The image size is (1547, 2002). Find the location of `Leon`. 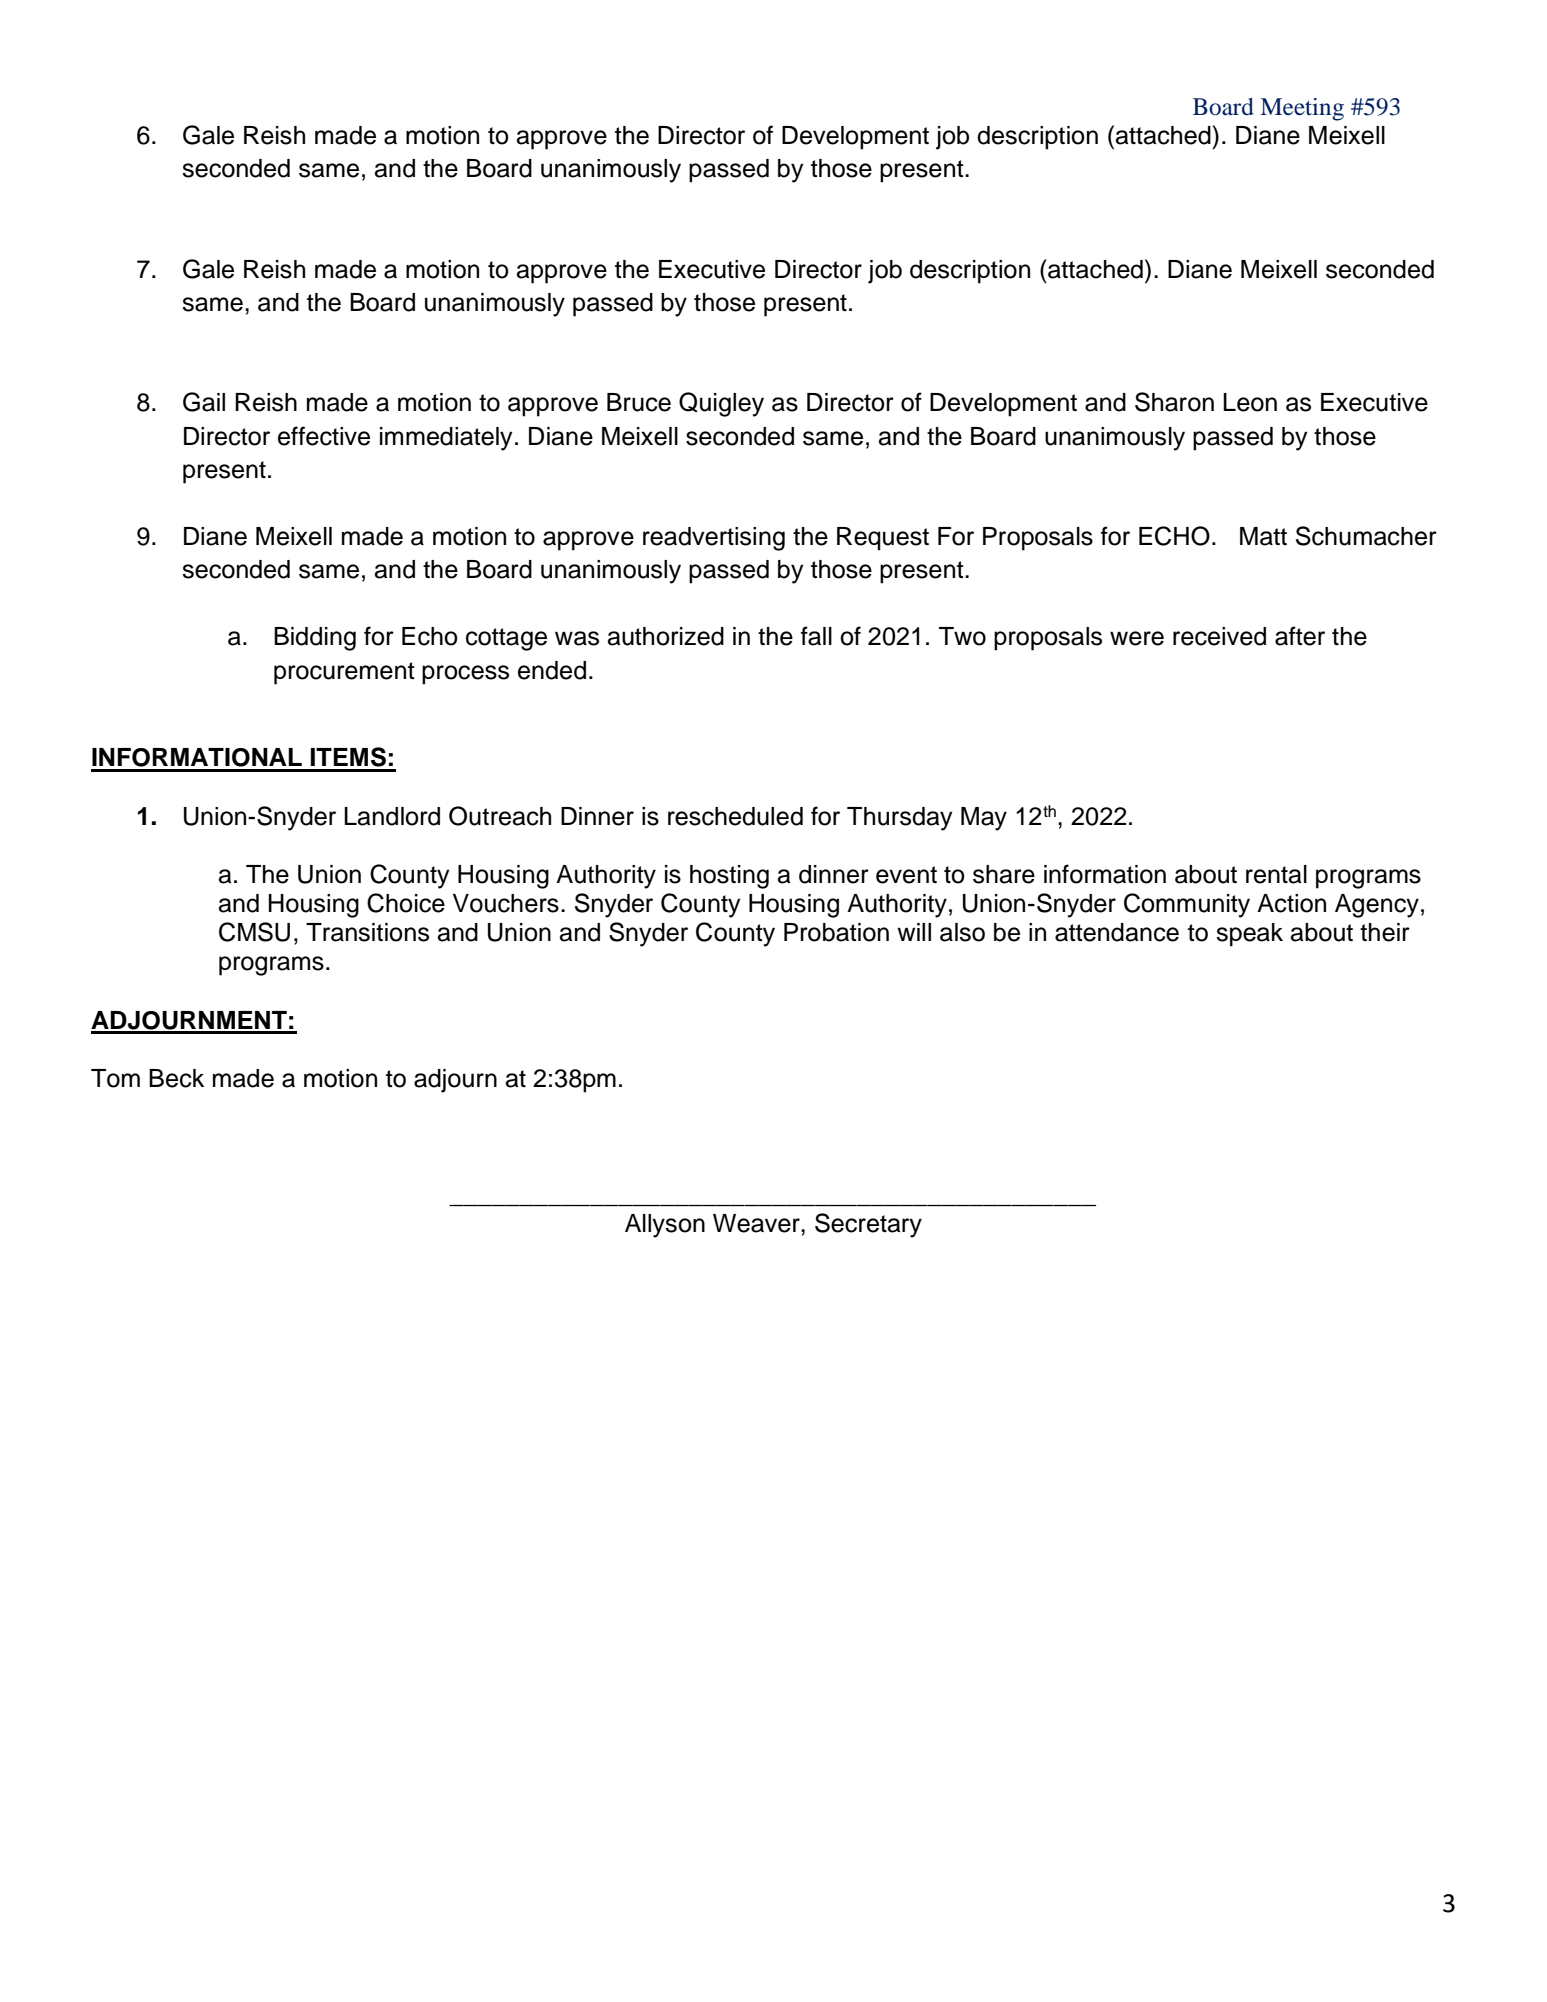

Leon is located at coordinates (1250, 402).
